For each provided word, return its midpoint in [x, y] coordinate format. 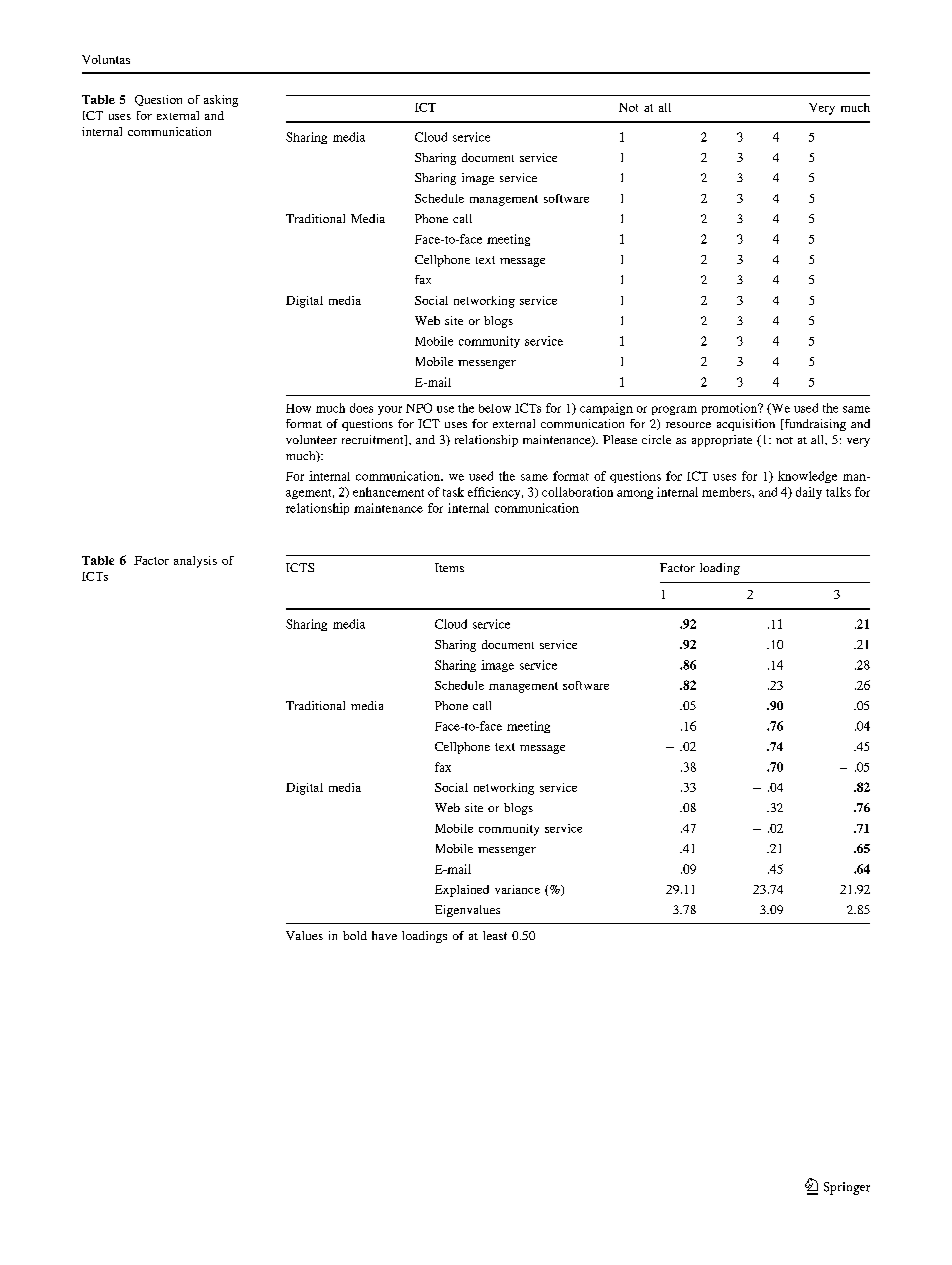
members [727, 492]
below [495, 408]
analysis [195, 562]
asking [221, 101]
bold [355, 935]
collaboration [577, 492]
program [674, 410]
